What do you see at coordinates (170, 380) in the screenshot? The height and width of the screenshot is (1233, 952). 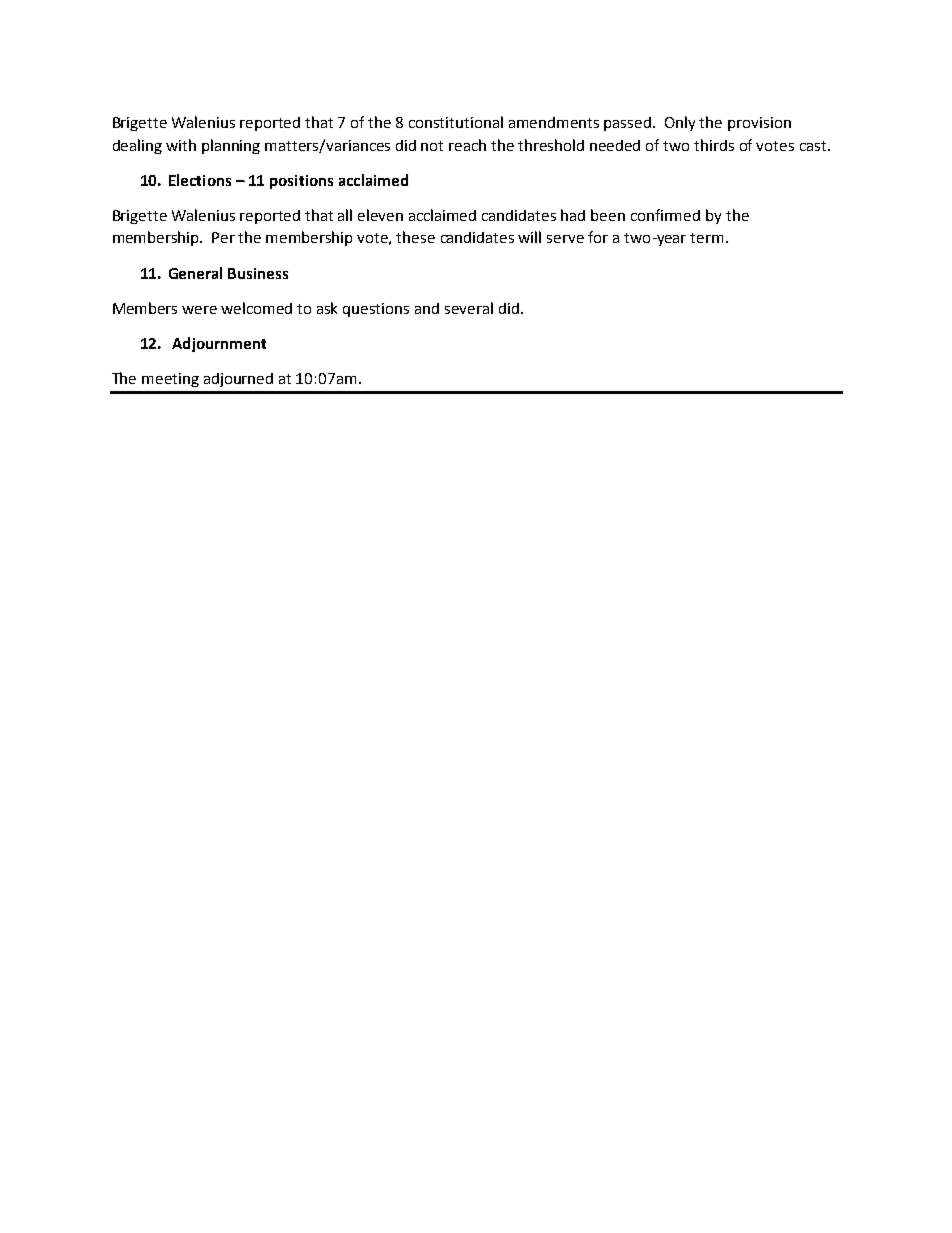 I see `meeting` at bounding box center [170, 380].
